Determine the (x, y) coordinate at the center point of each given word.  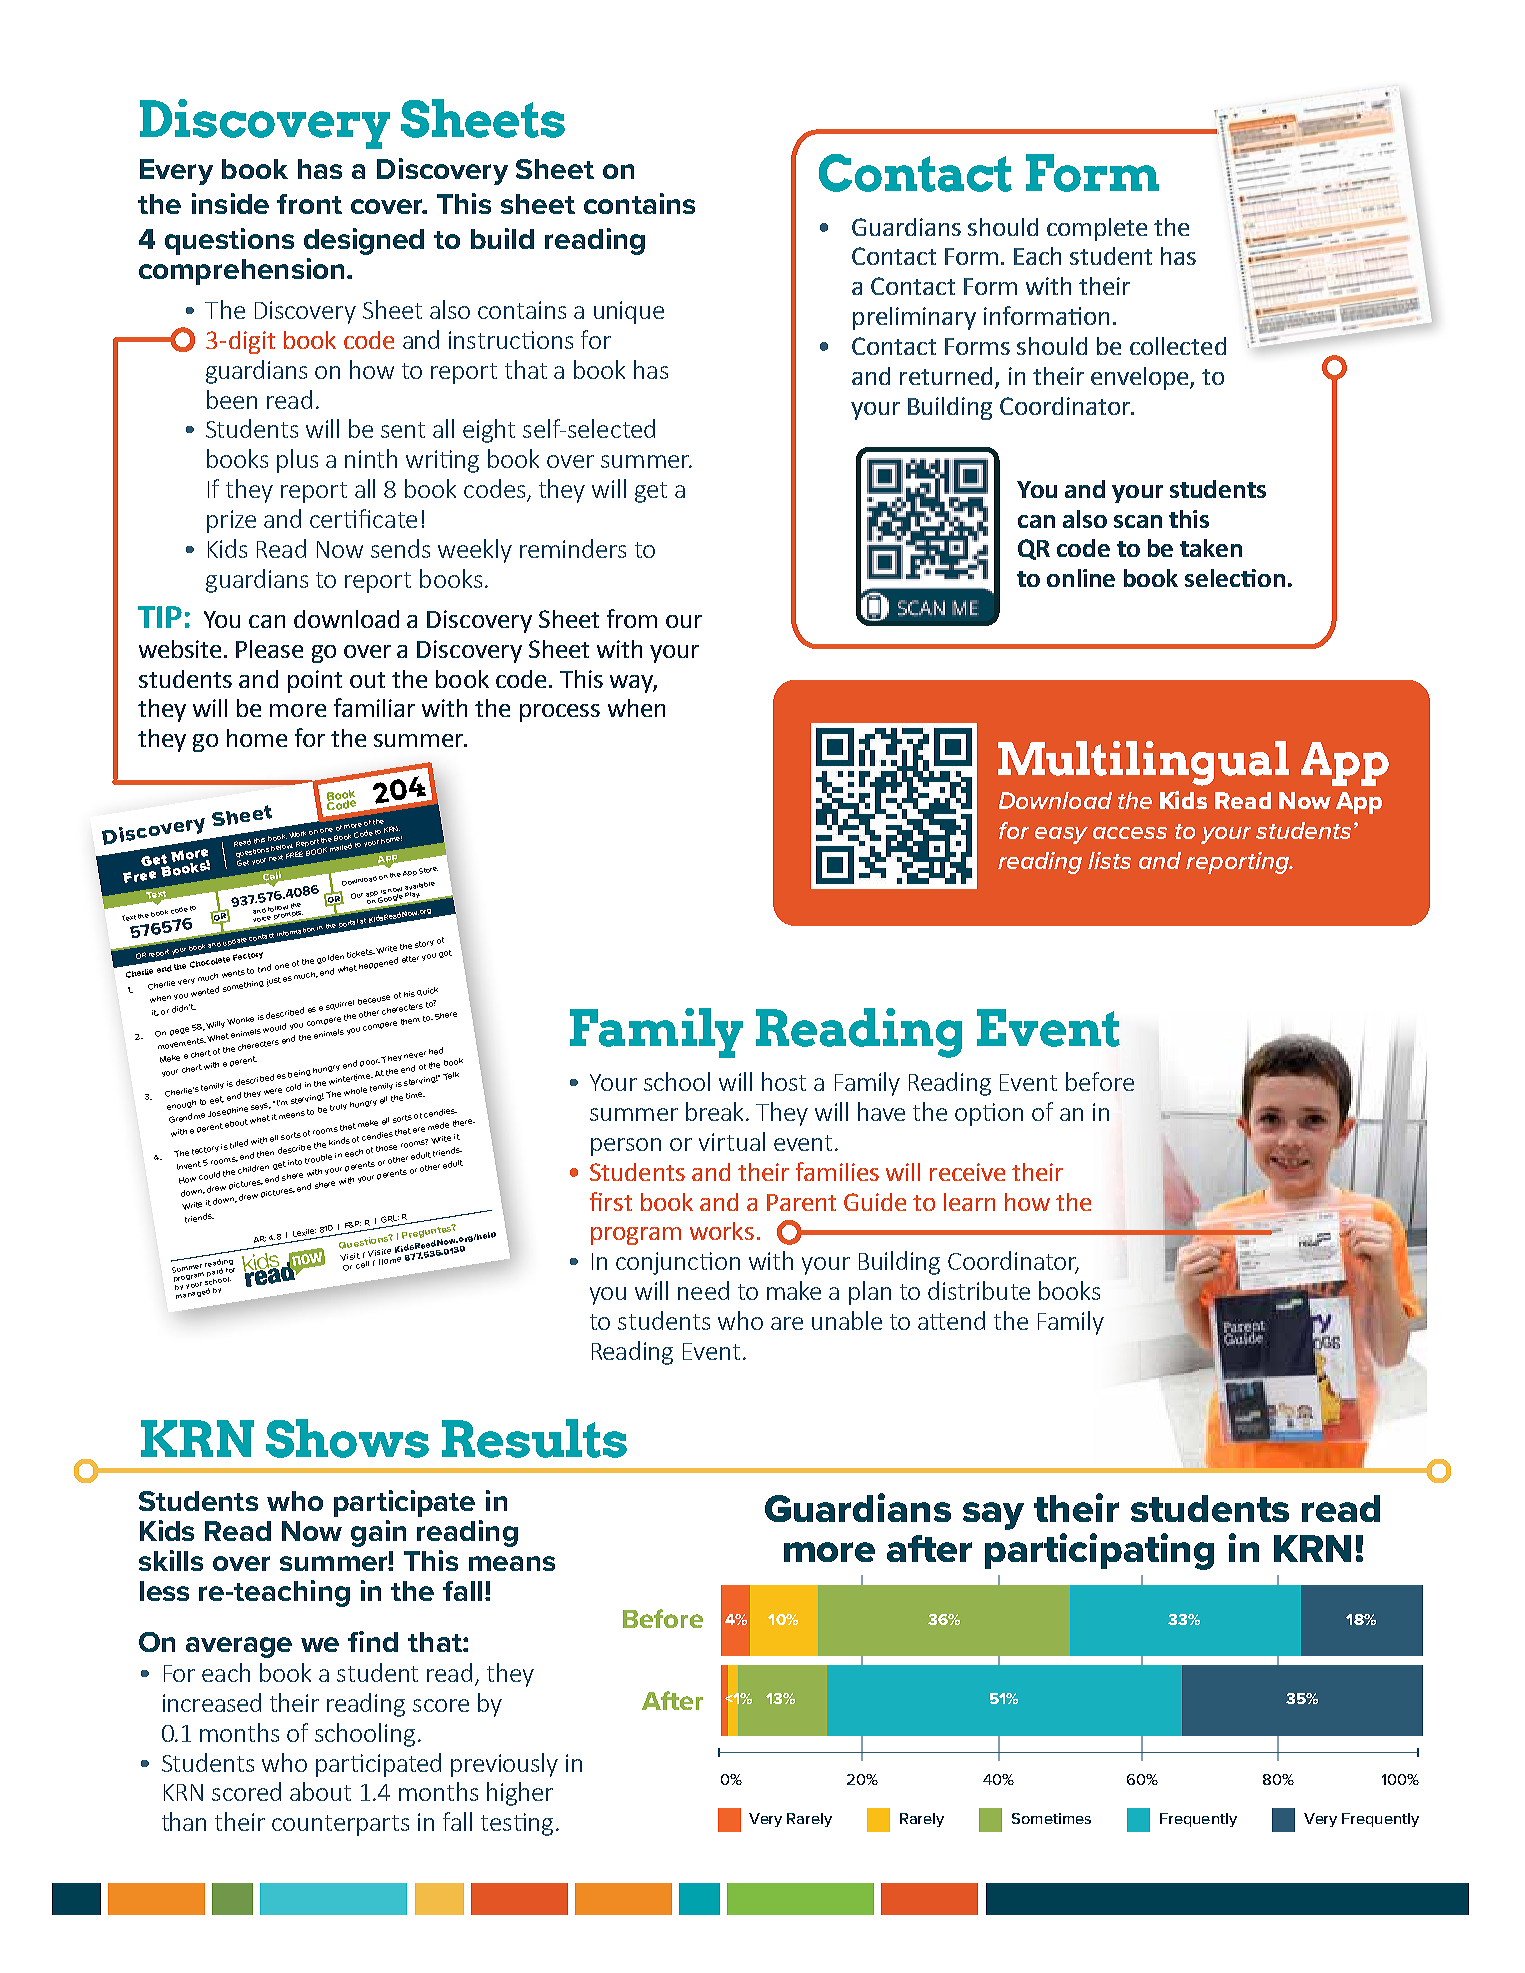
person (626, 1147)
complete (1097, 229)
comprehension (241, 271)
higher (520, 1794)
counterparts (340, 1825)
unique (629, 312)
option (989, 1114)
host (784, 1081)
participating (1099, 1551)
